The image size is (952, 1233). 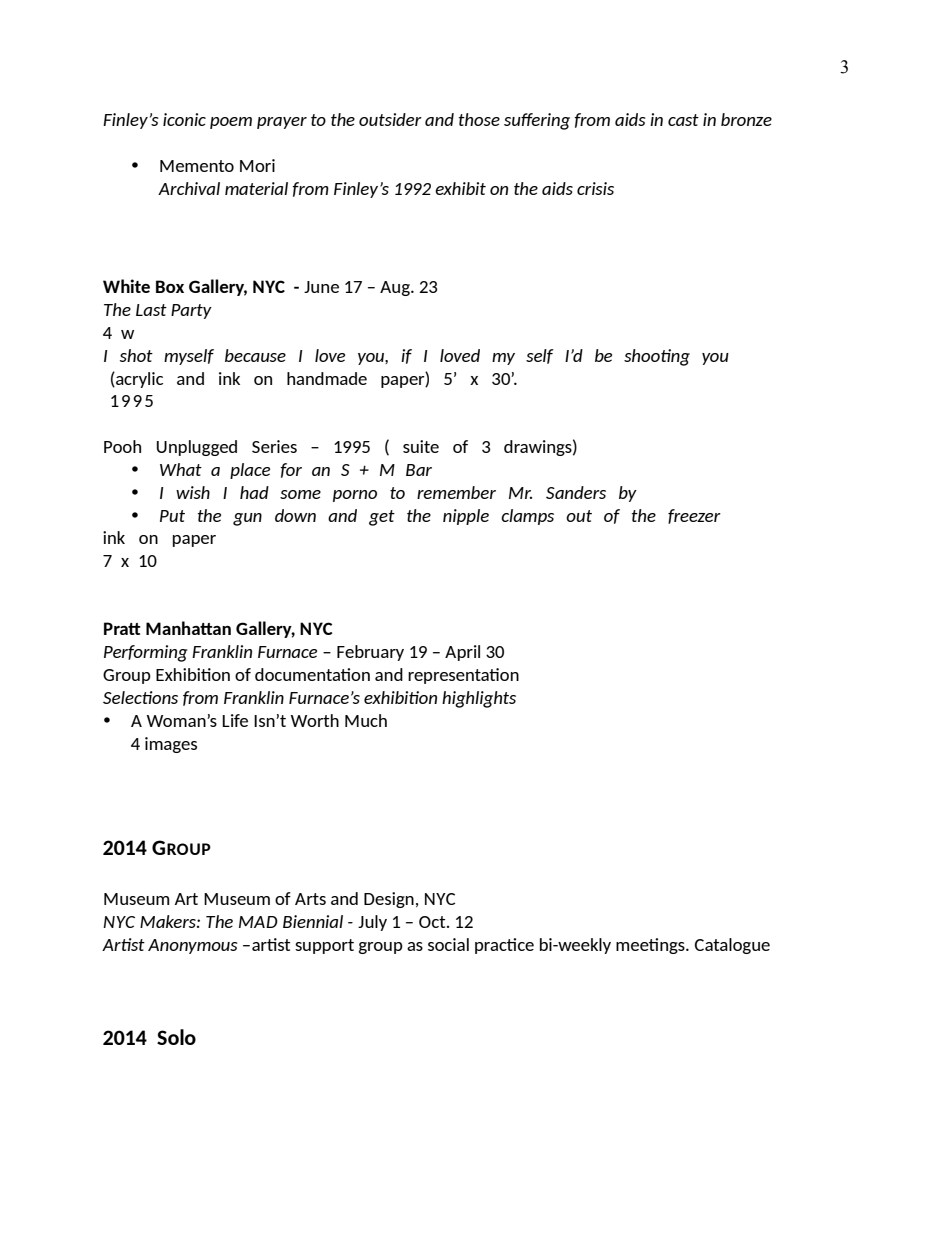 I want to click on nipple, so click(x=466, y=517).
